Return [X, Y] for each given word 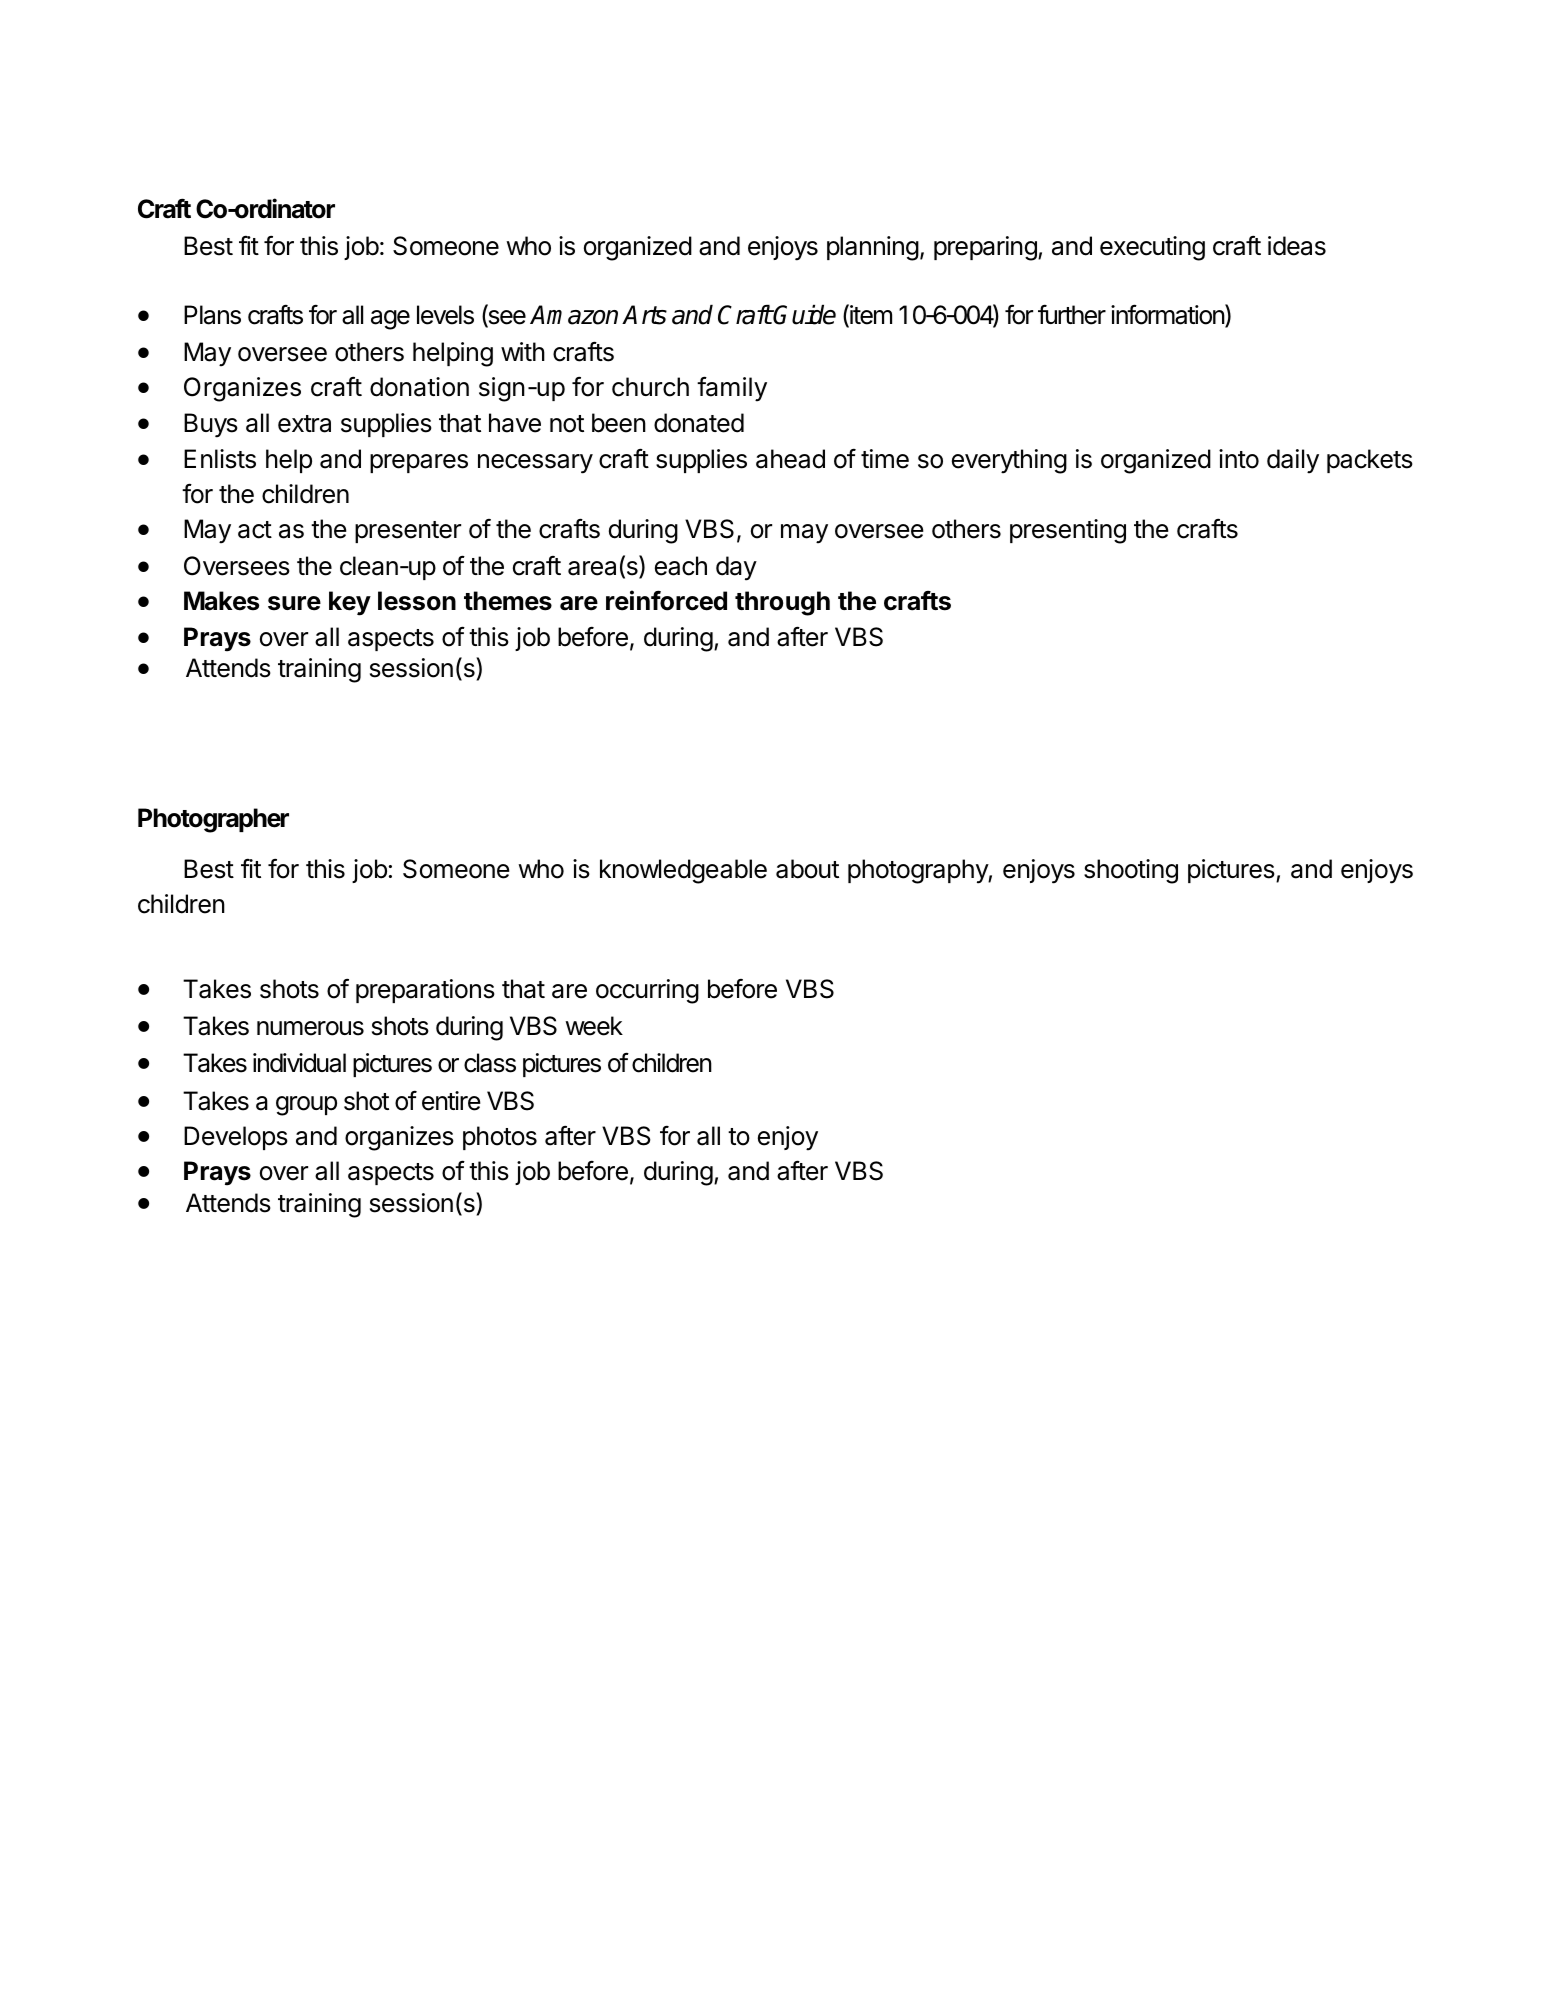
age [390, 320]
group [306, 1106]
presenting [1068, 531]
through [782, 603]
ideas [1297, 246]
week [594, 1026]
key [350, 603]
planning [873, 248]
